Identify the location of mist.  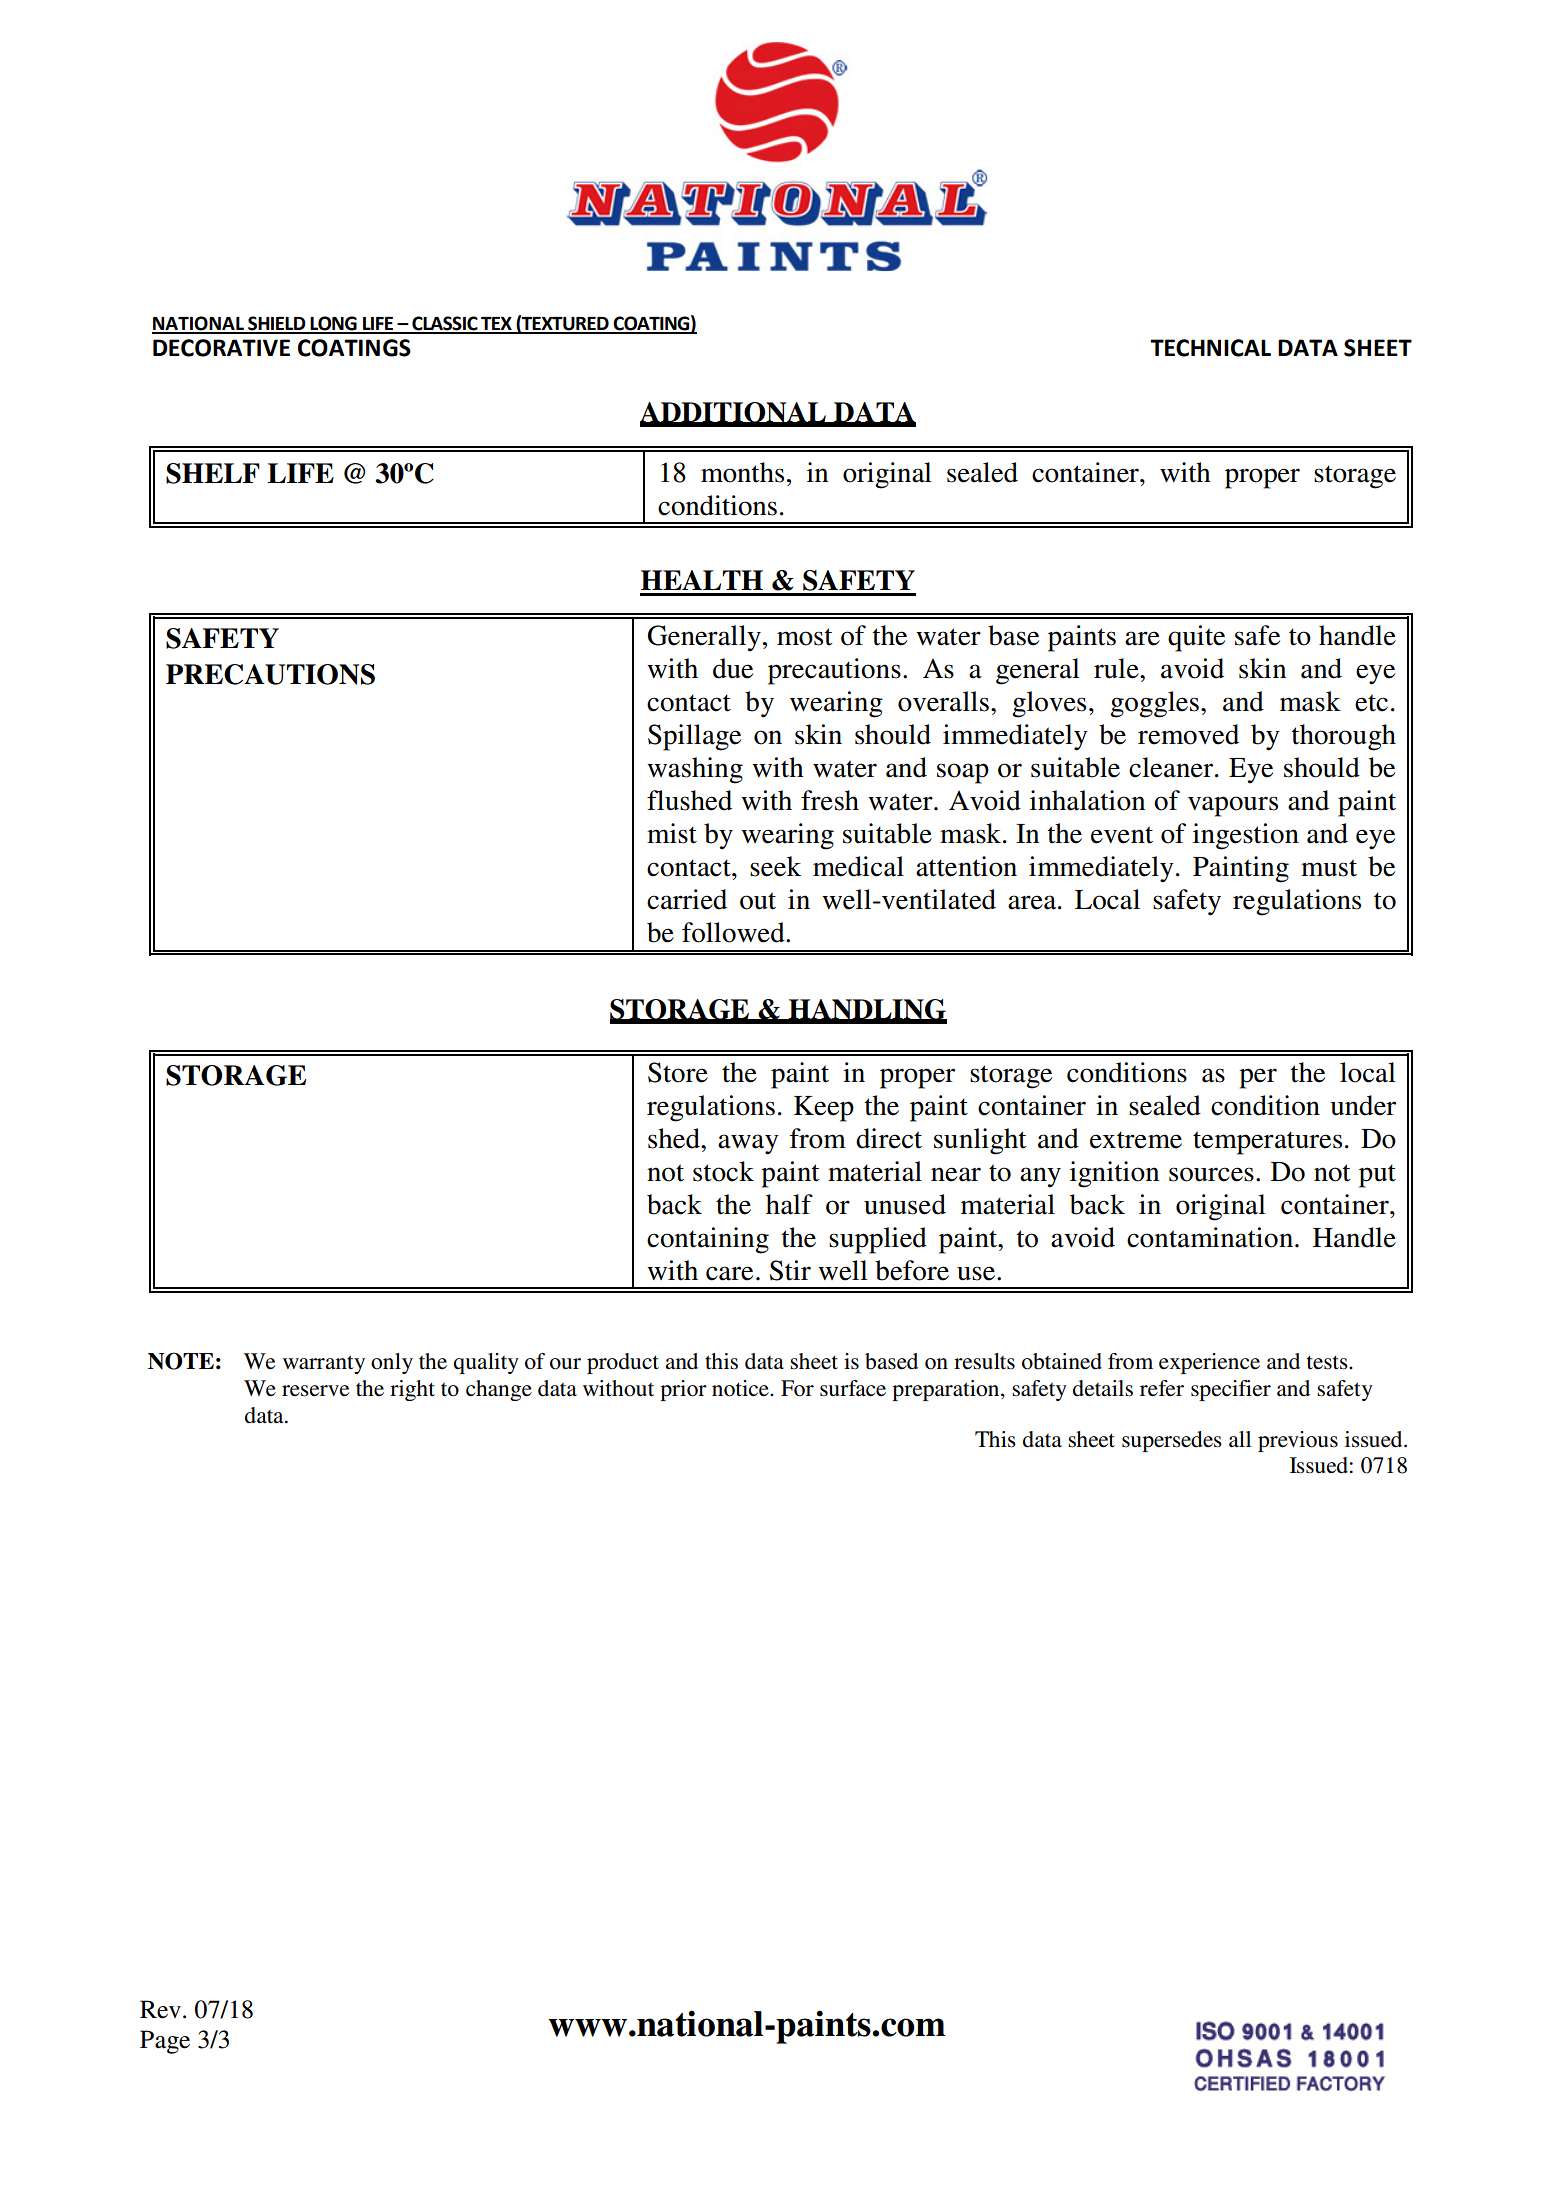
(672, 833).
